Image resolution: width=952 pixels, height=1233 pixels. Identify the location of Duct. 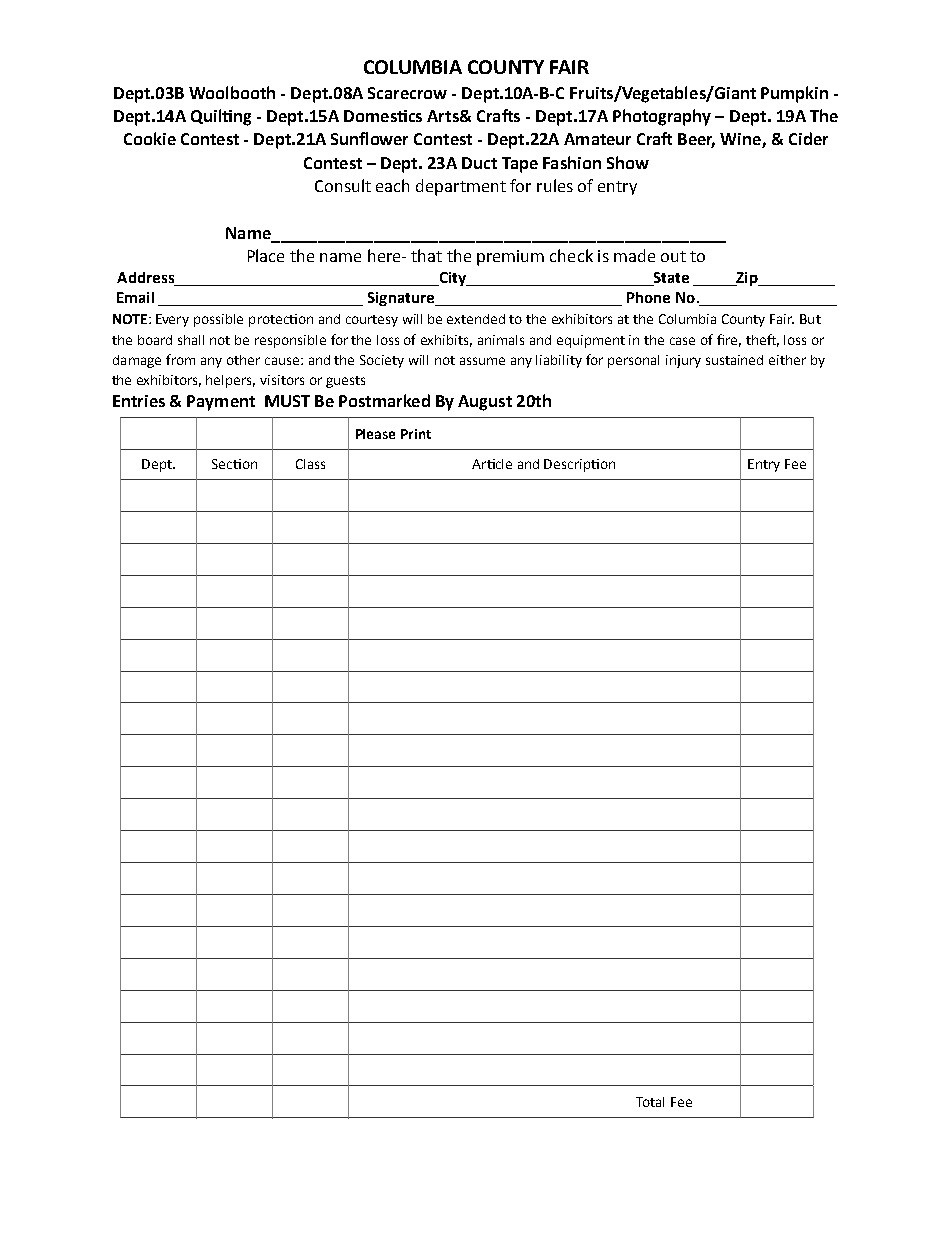
(479, 163).
